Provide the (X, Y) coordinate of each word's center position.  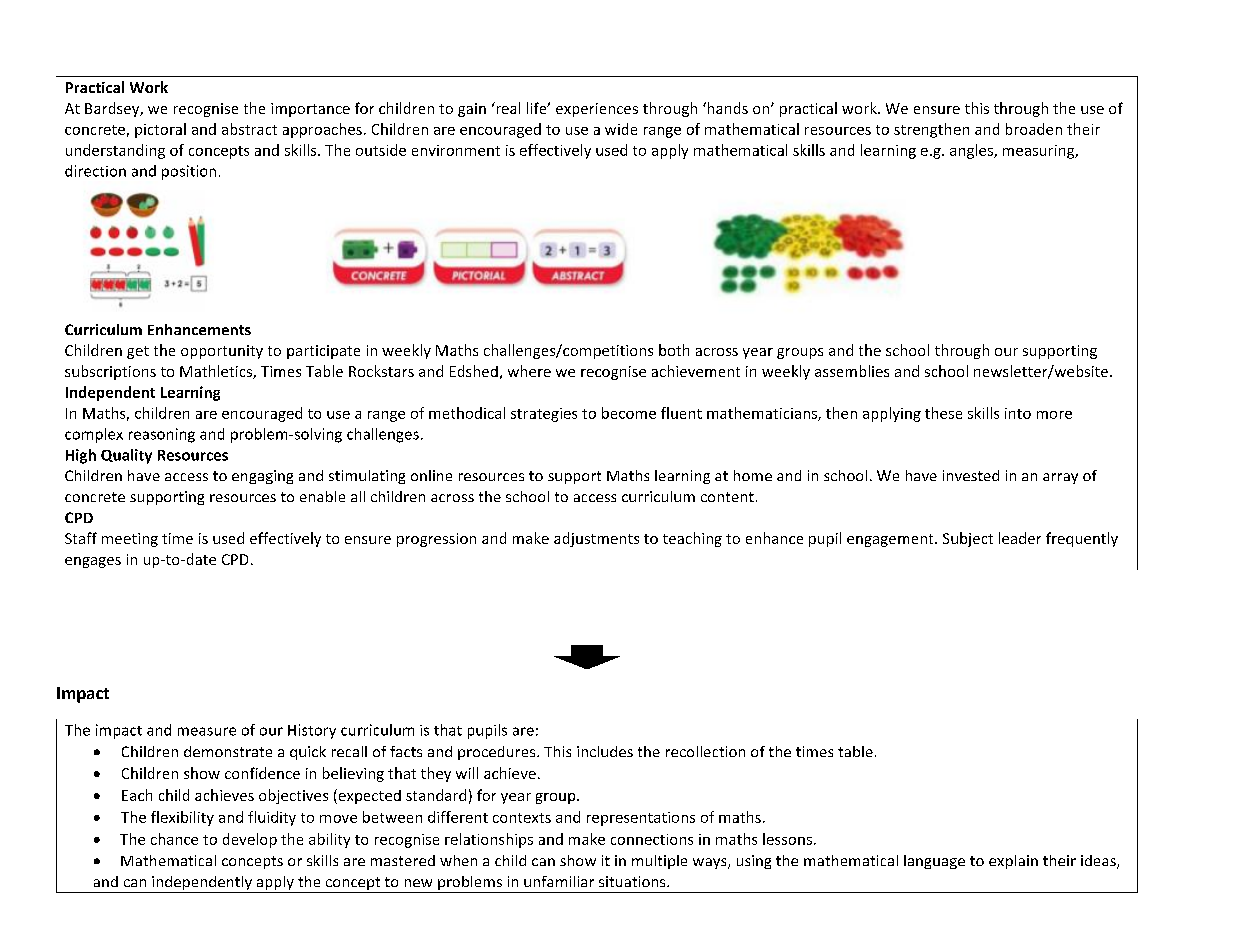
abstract (249, 129)
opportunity (222, 352)
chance (174, 839)
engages (93, 562)
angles (972, 151)
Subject (968, 539)
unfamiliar (559, 881)
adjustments (596, 539)
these (943, 413)
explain (1013, 862)
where (529, 371)
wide (621, 129)
